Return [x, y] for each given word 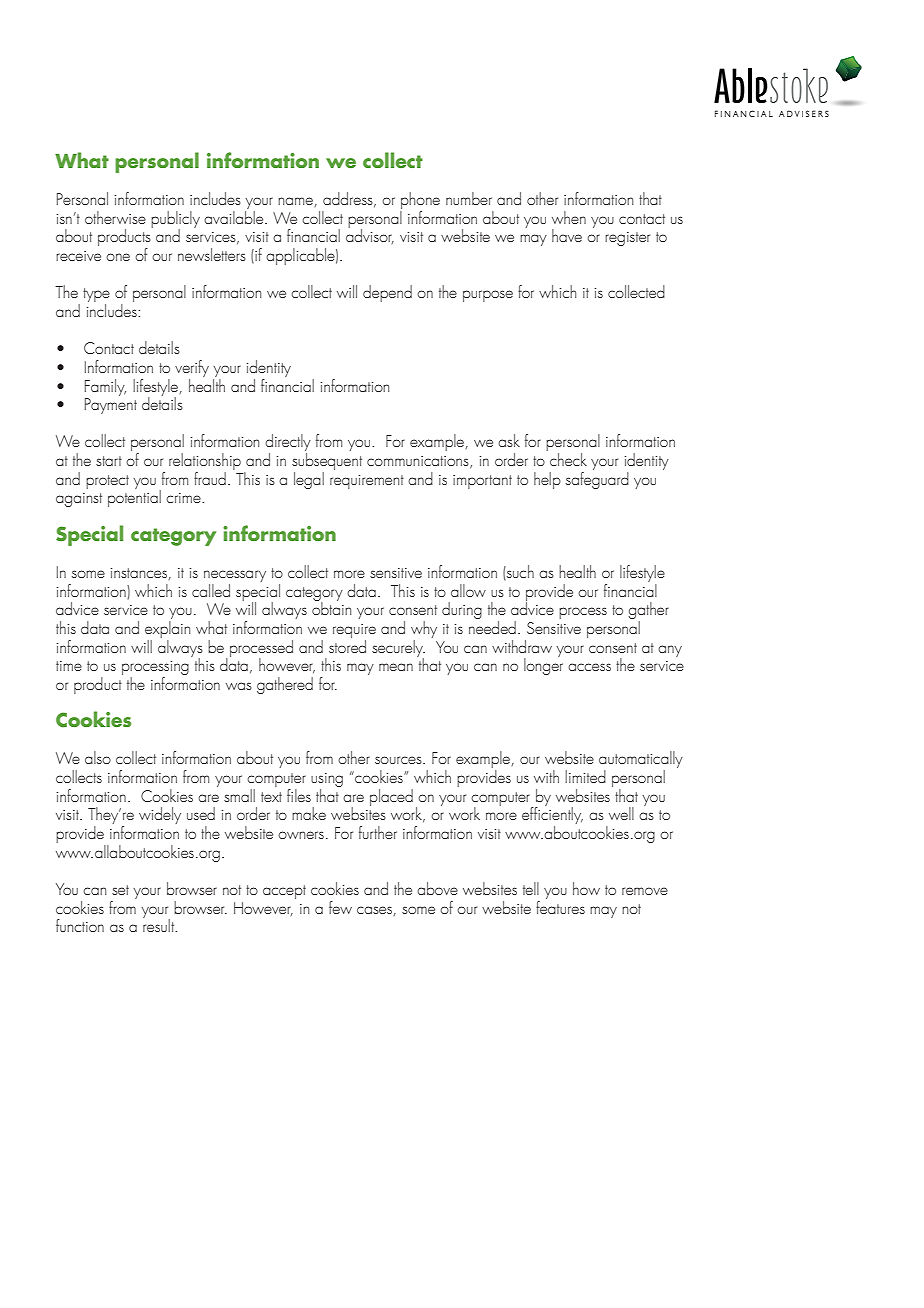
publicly [175, 220]
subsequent [327, 463]
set [120, 890]
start [109, 461]
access [589, 667]
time [69, 666]
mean [396, 667]
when [569, 217]
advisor [370, 235]
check [568, 459]
